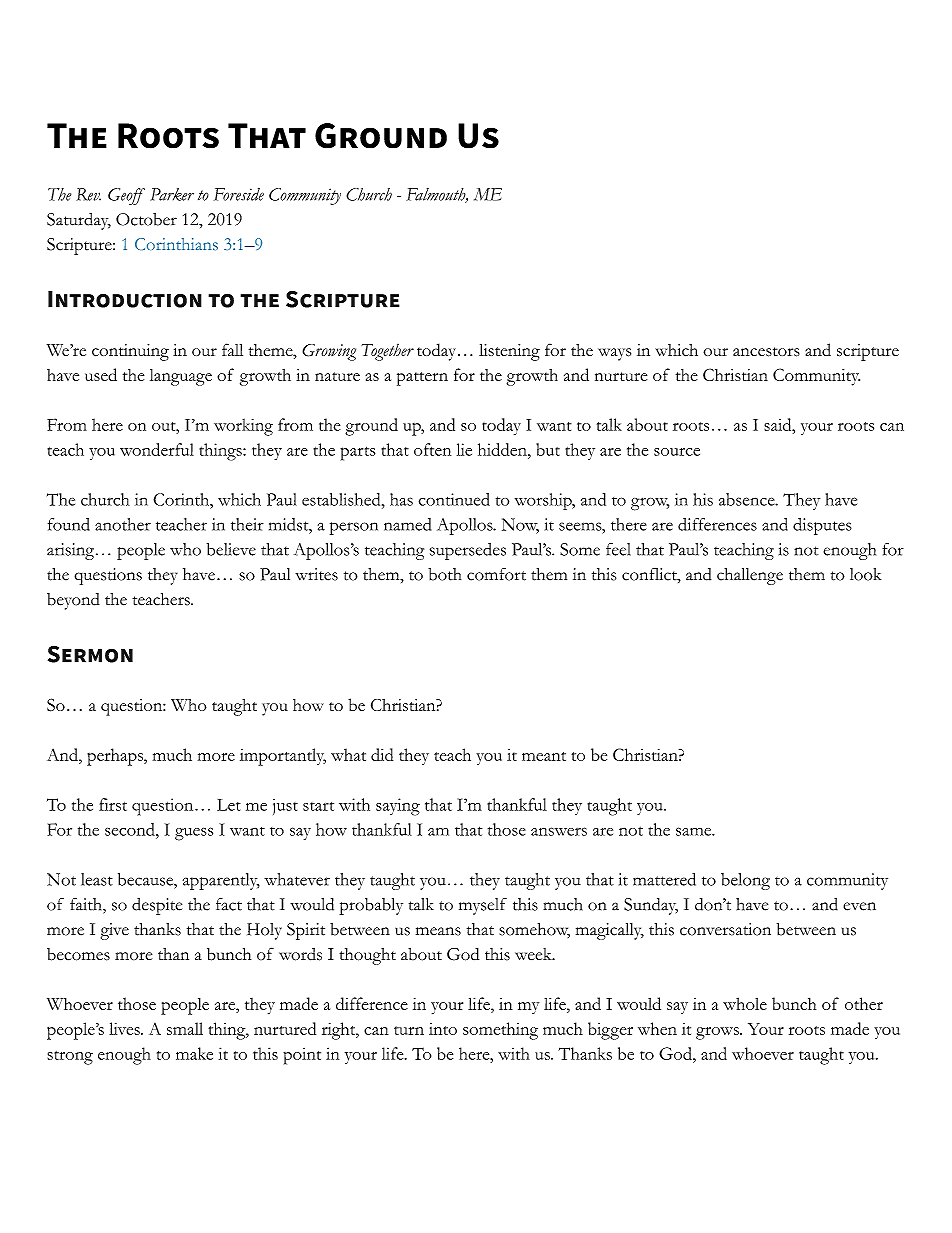 The height and width of the screenshot is (1233, 952). Describe the element at coordinates (146, 219) in the screenshot. I see `October` at that location.
